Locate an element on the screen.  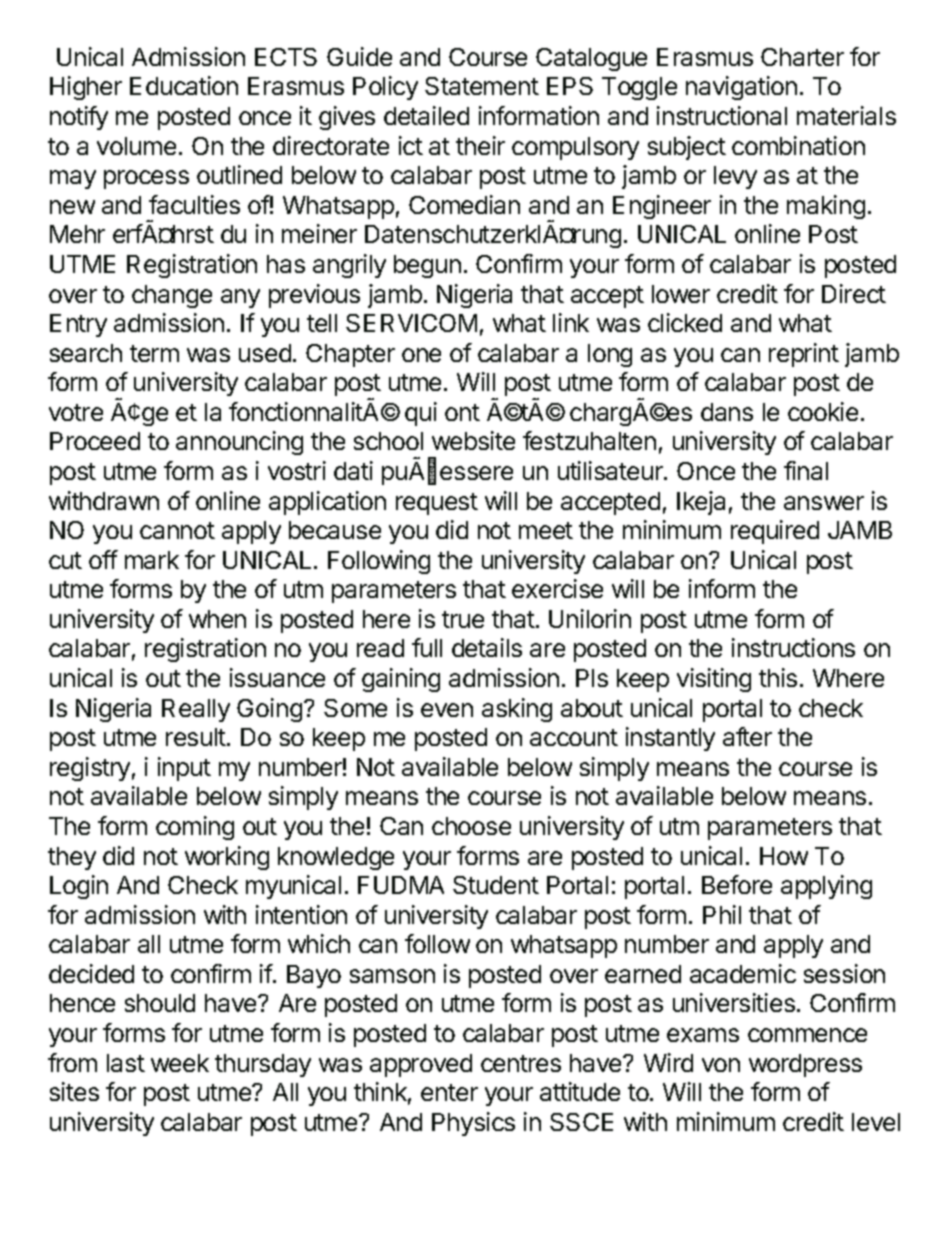
navigation is located at coordinates (741, 88).
